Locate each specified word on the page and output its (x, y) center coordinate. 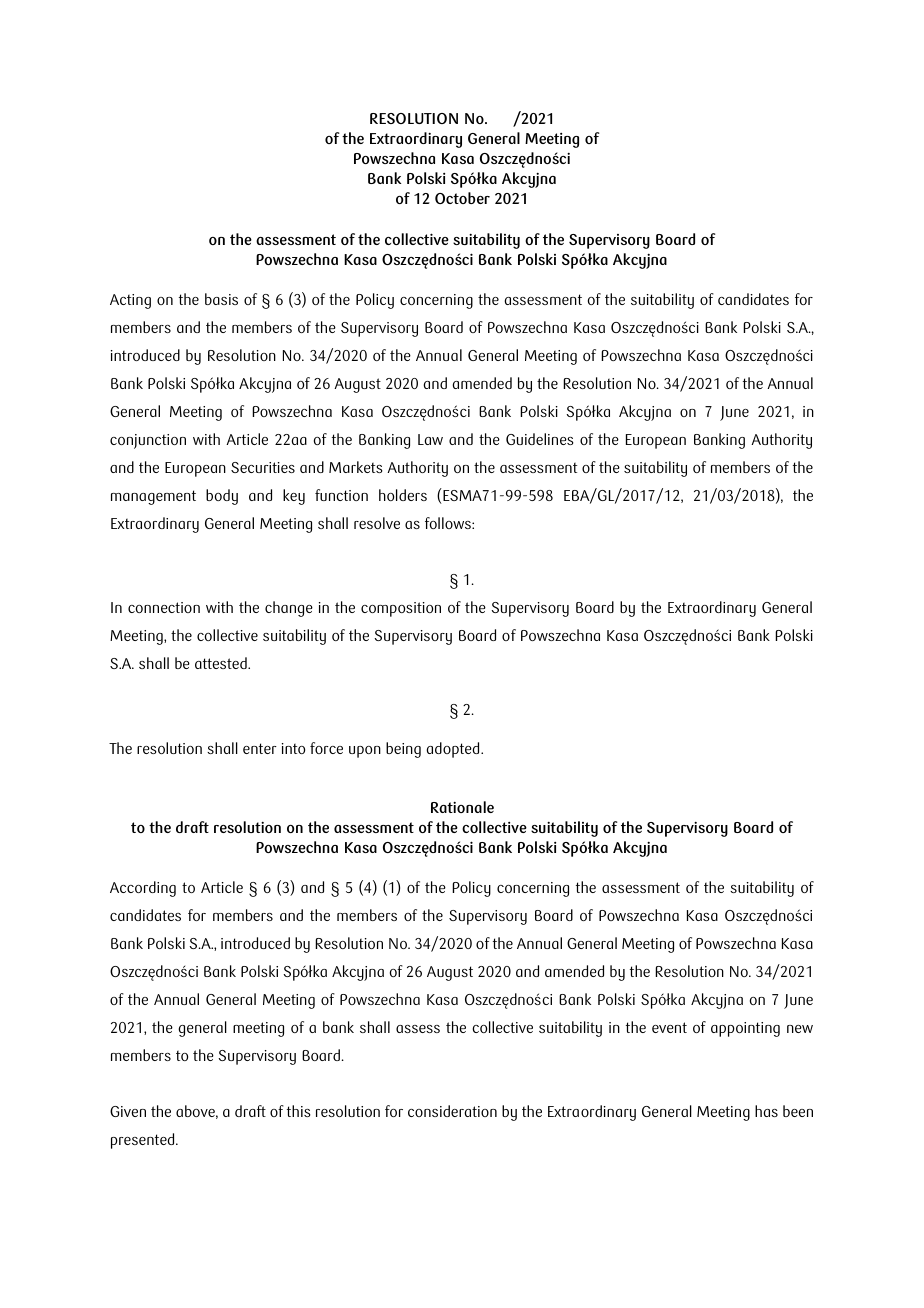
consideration (452, 1111)
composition (401, 609)
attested (222, 663)
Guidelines (540, 439)
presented (144, 1141)
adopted (454, 750)
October (462, 198)
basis (221, 299)
